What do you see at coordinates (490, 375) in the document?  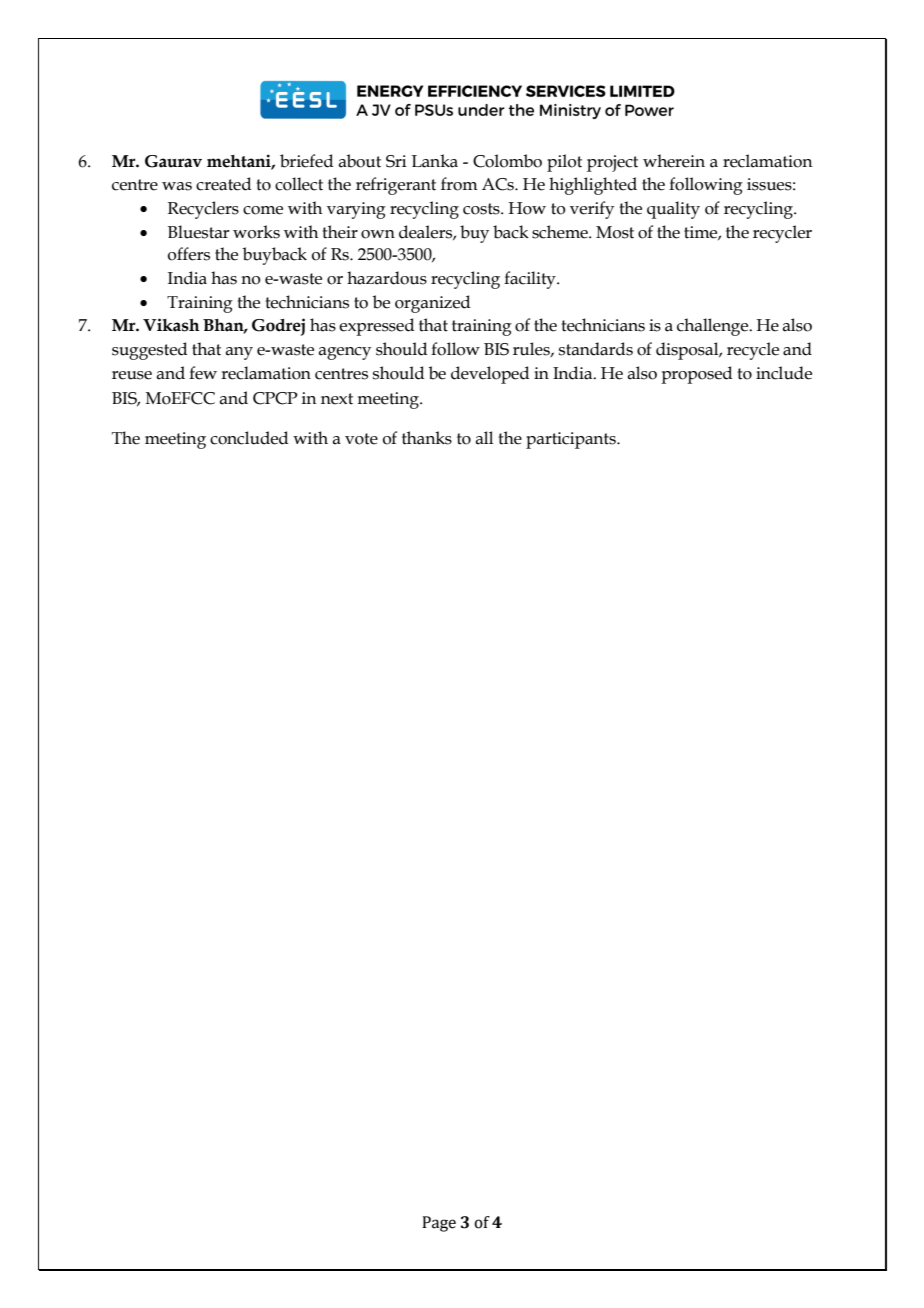 I see `developed` at bounding box center [490, 375].
